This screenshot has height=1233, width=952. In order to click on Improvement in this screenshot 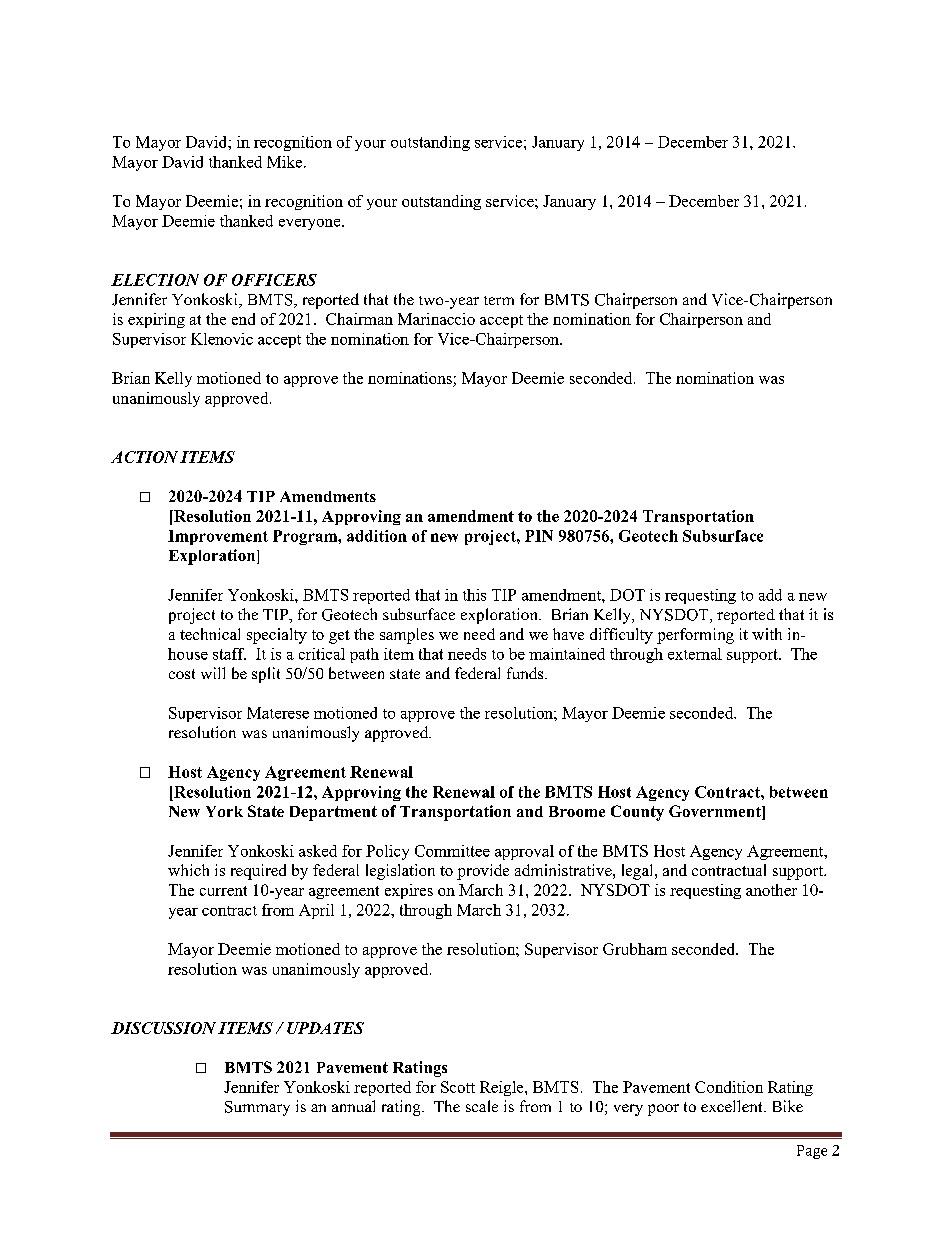, I will do `click(218, 537)`.
